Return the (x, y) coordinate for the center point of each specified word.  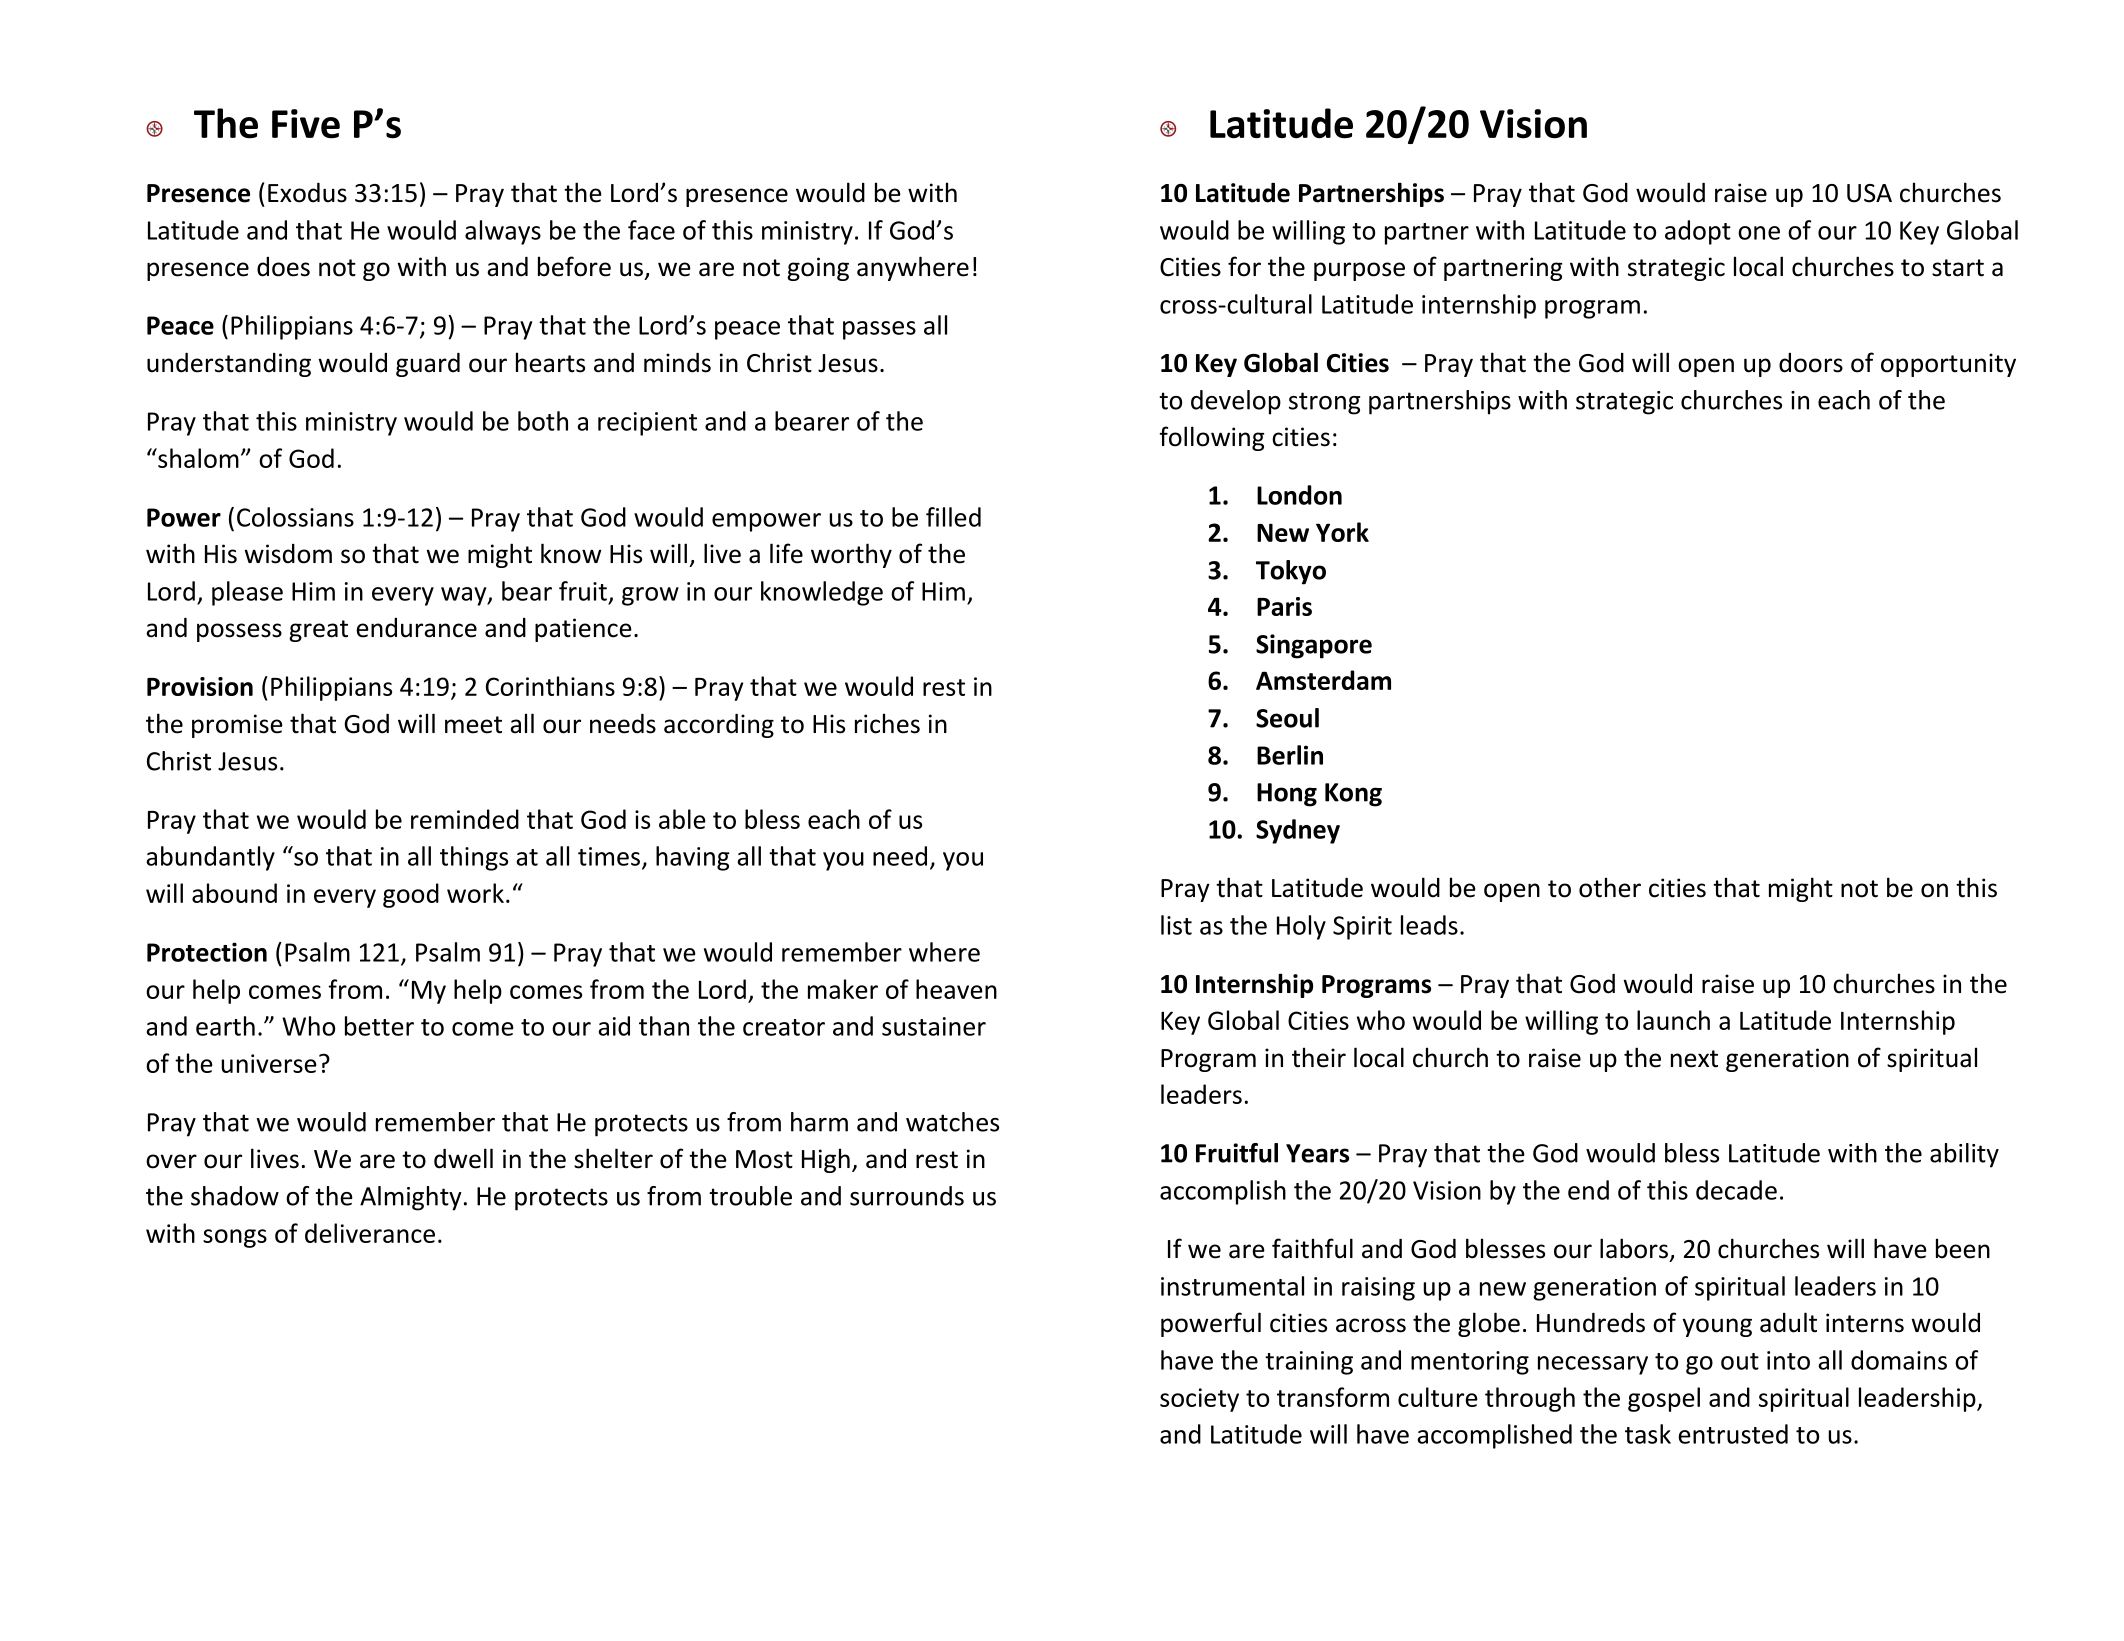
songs (235, 1238)
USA (1869, 193)
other (1610, 887)
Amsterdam (1323, 680)
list (1176, 925)
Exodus (307, 193)
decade (1736, 1190)
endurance (416, 628)
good (411, 895)
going (818, 269)
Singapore (1314, 646)
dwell (463, 1158)
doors (1811, 363)
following (1212, 438)
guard (428, 365)
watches (952, 1122)
